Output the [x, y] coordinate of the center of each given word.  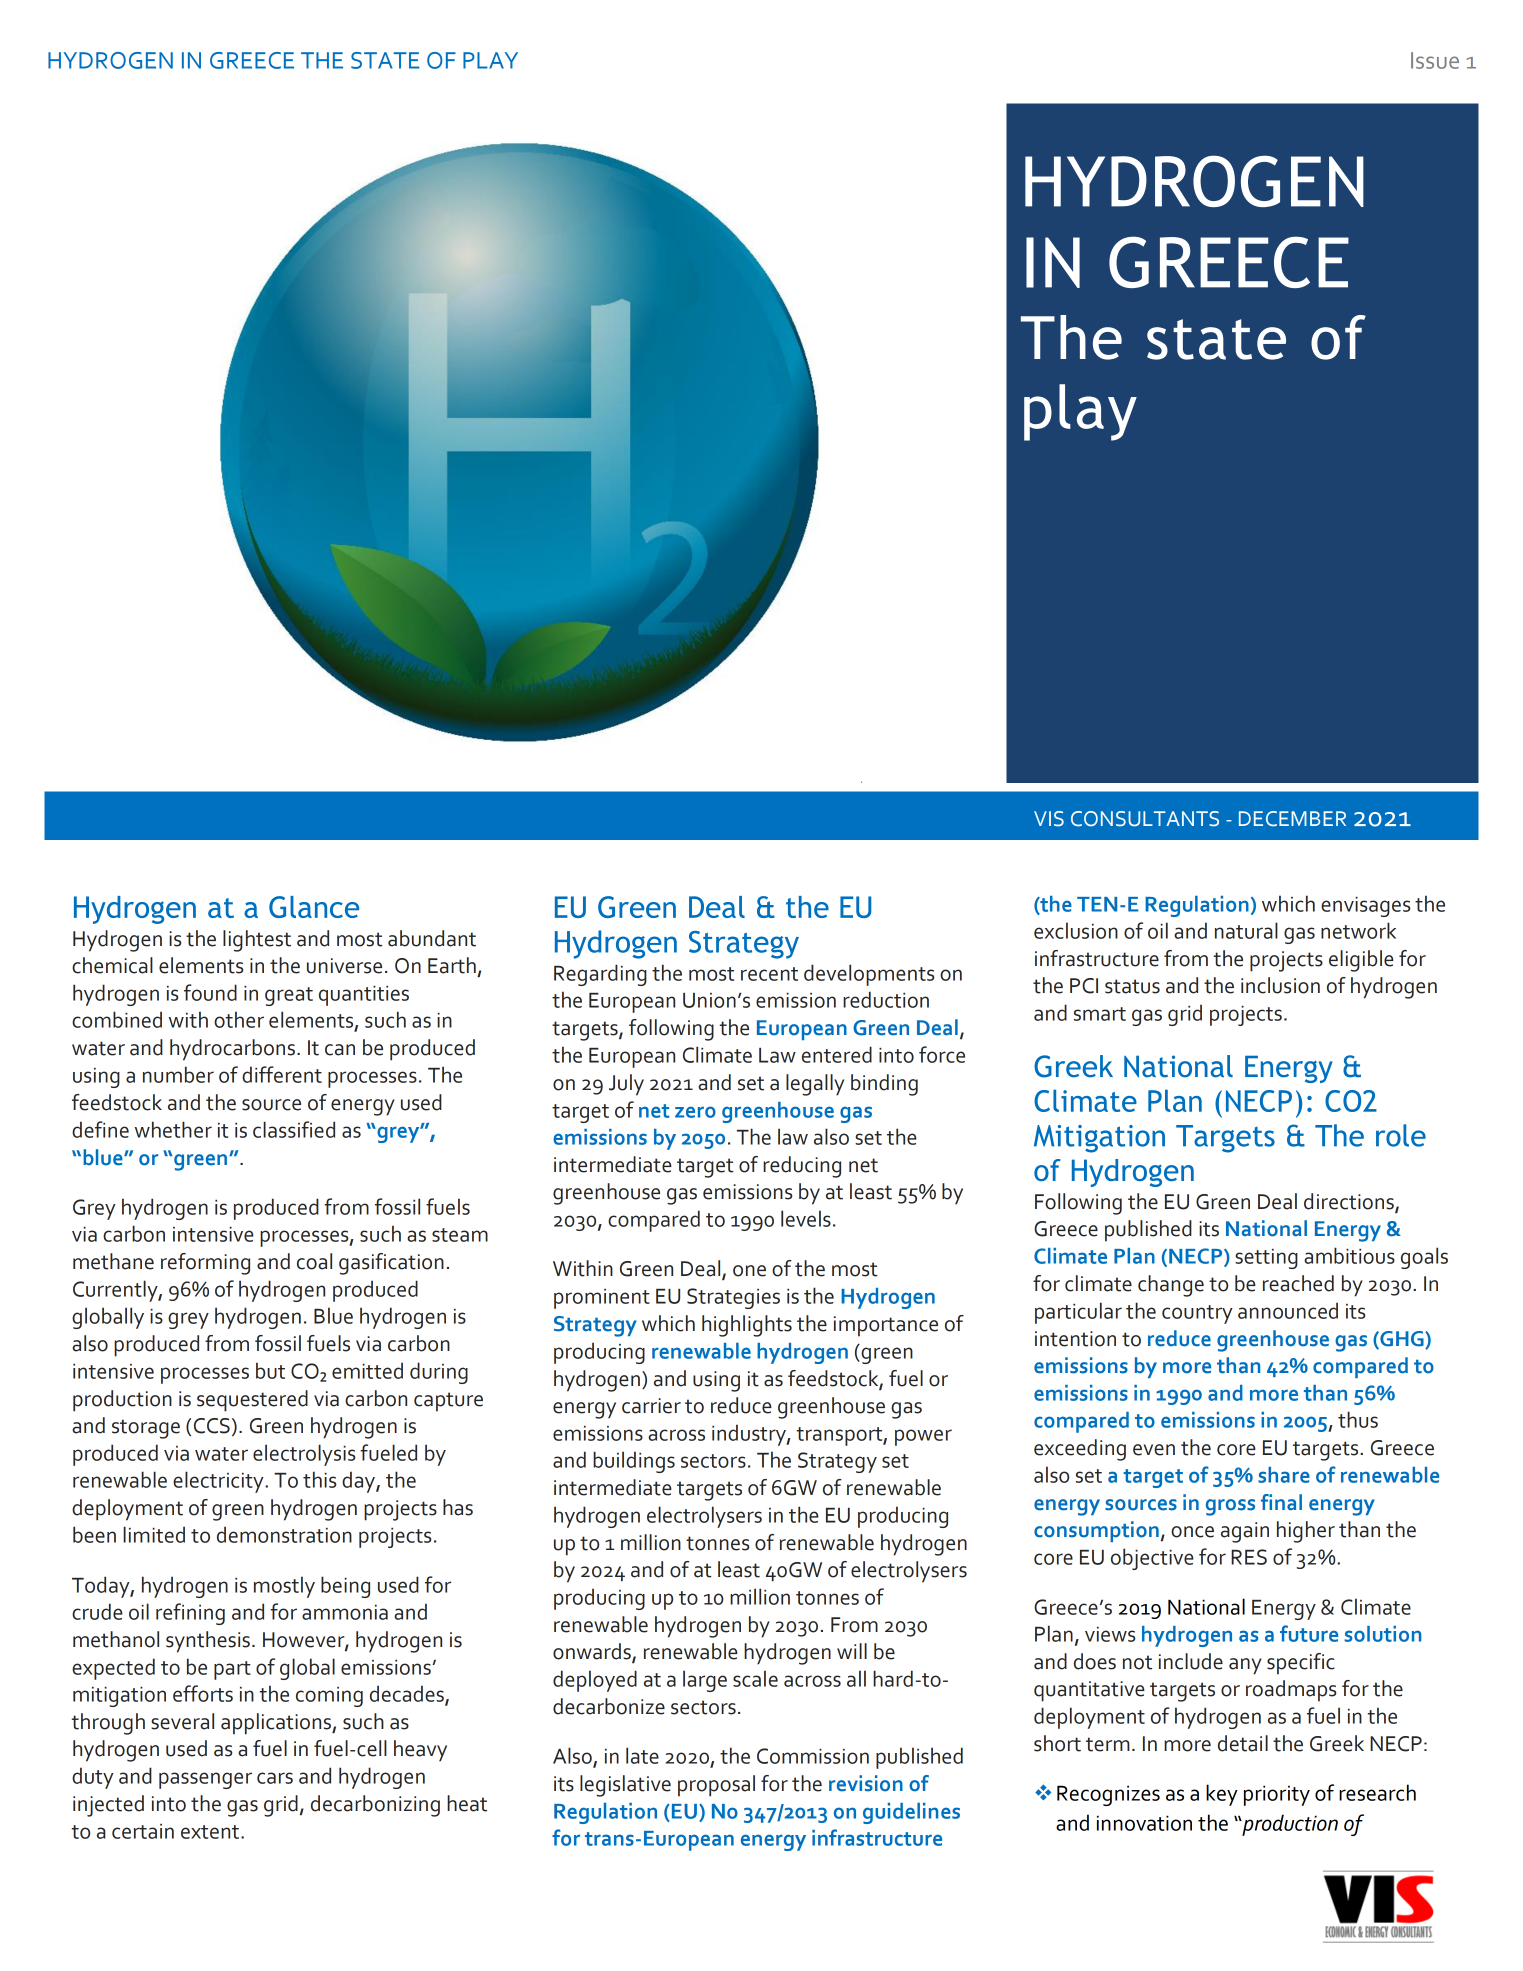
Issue [1435, 60]
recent [769, 974]
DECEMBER [1292, 819]
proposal [716, 1786]
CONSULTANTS [1145, 819]
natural [1246, 930]
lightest [257, 941]
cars [275, 1778]
